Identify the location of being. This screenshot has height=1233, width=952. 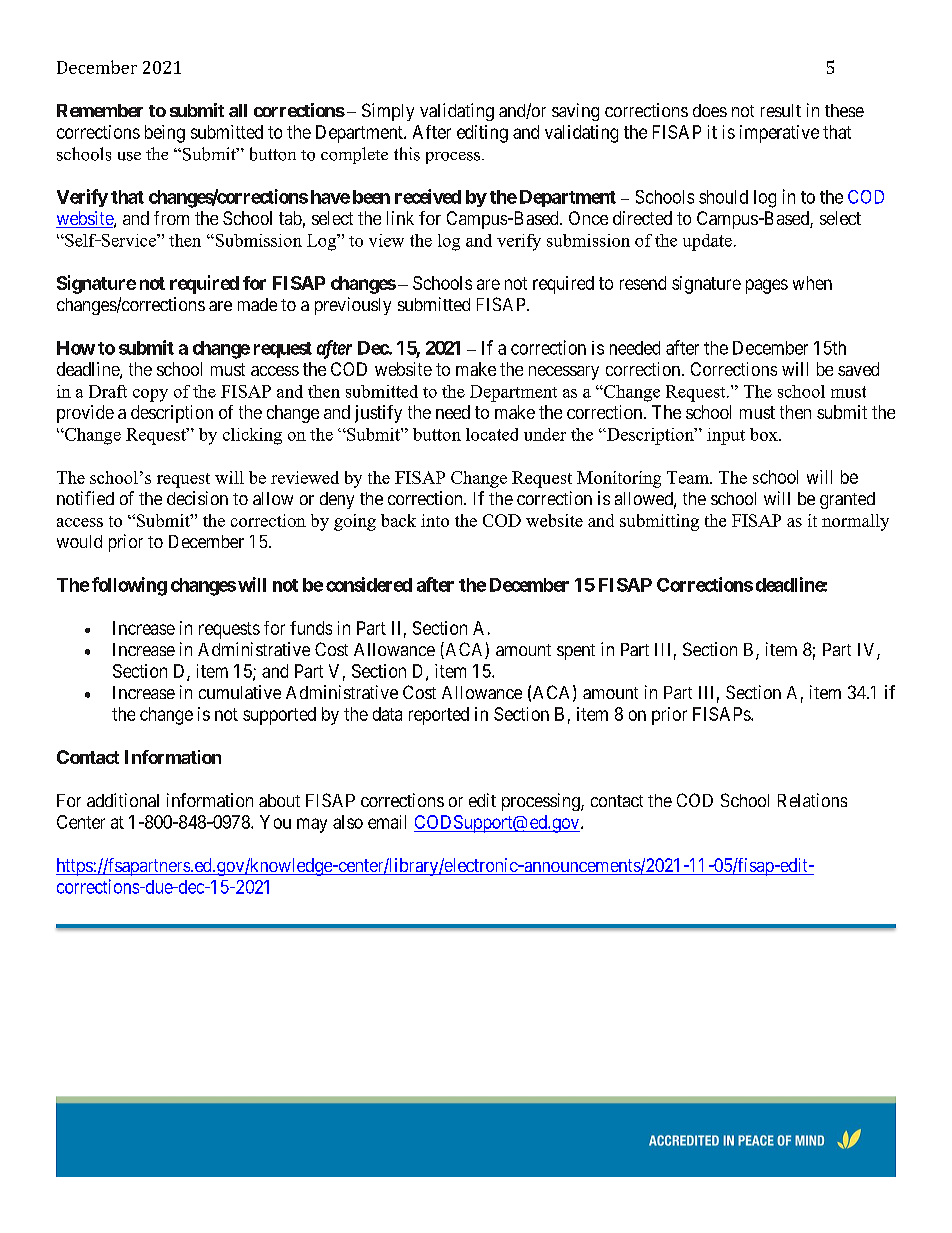
(165, 134).
